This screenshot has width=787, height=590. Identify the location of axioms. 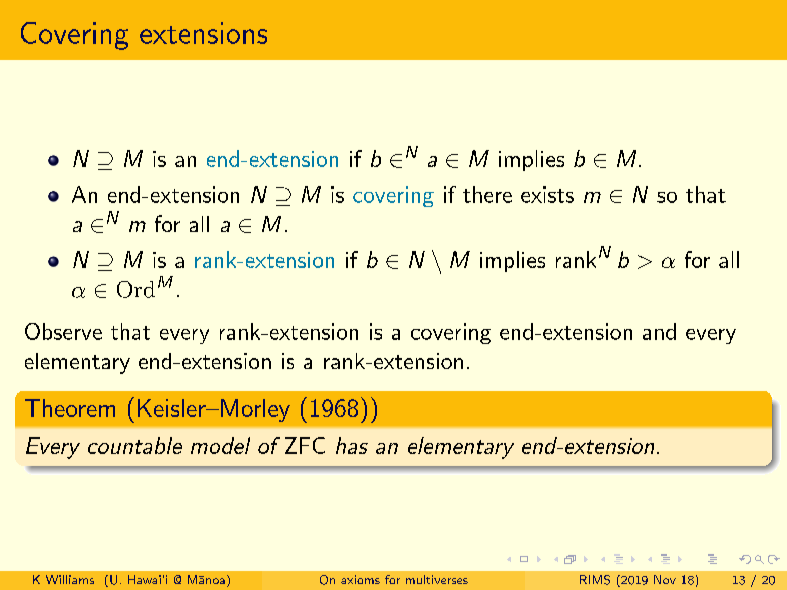
(360, 579).
